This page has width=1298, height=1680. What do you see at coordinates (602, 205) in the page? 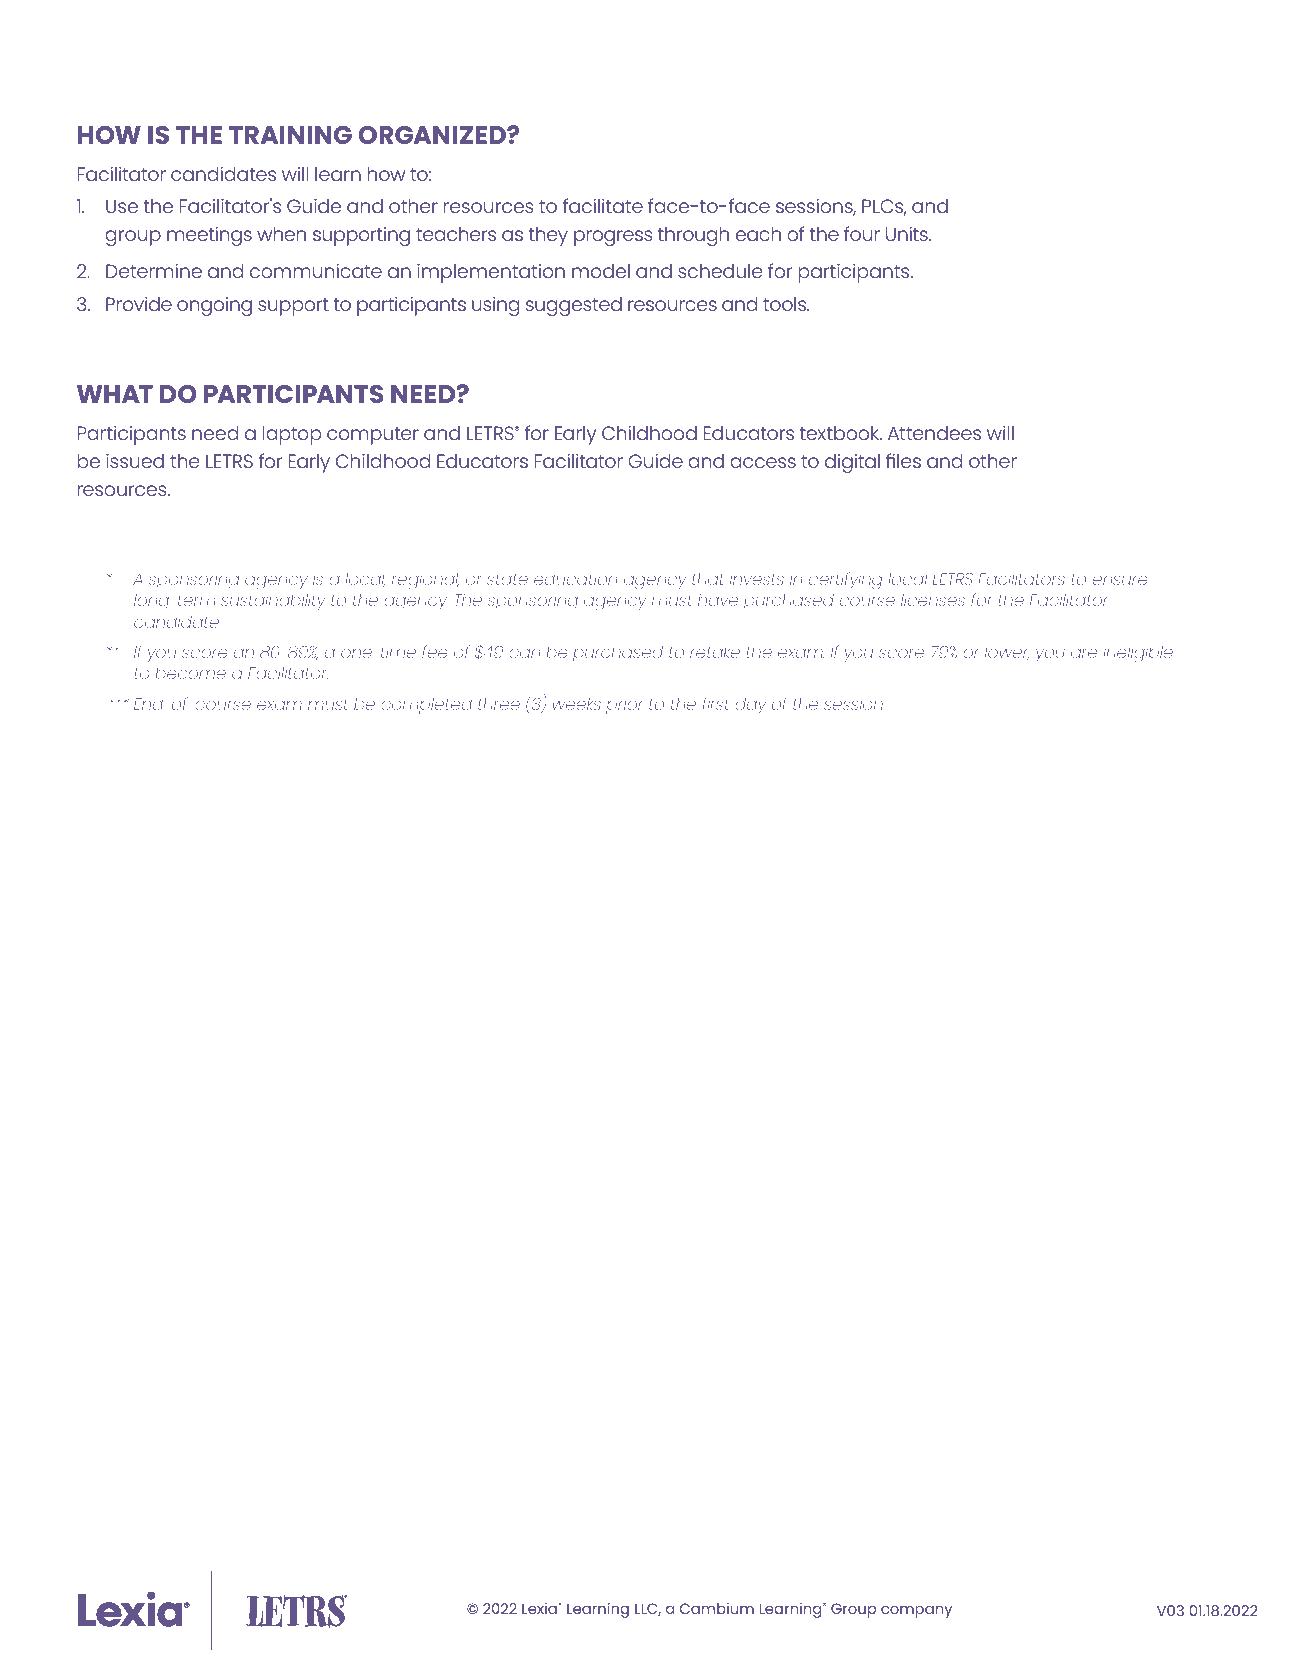
I see `facilitate` at bounding box center [602, 205].
